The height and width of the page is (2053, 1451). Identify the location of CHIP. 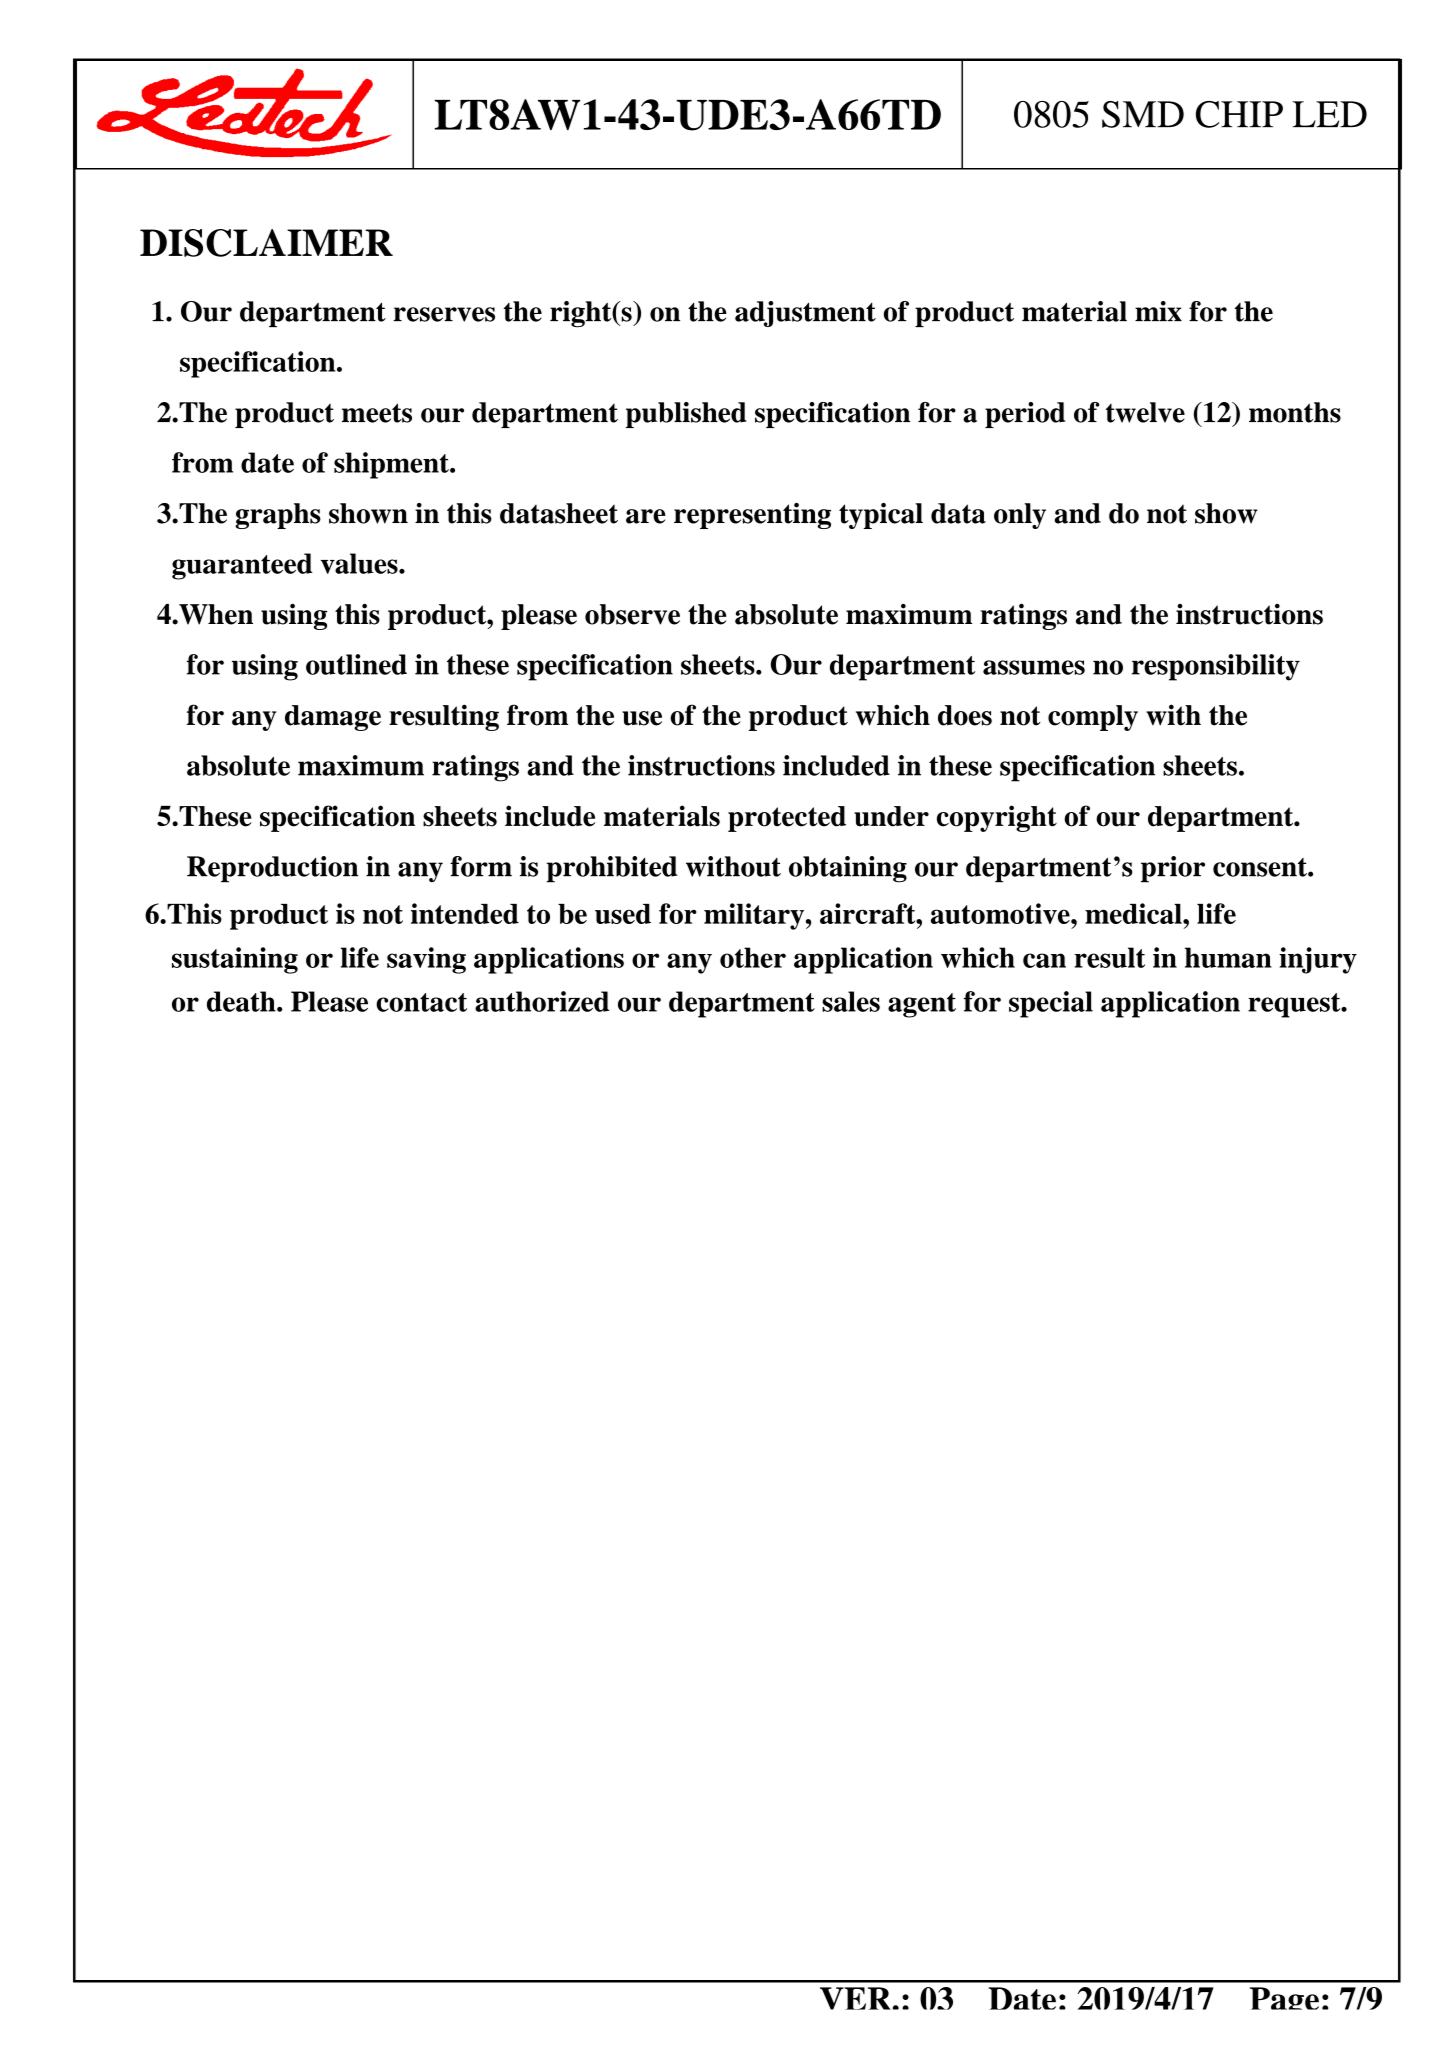
(1239, 114).
